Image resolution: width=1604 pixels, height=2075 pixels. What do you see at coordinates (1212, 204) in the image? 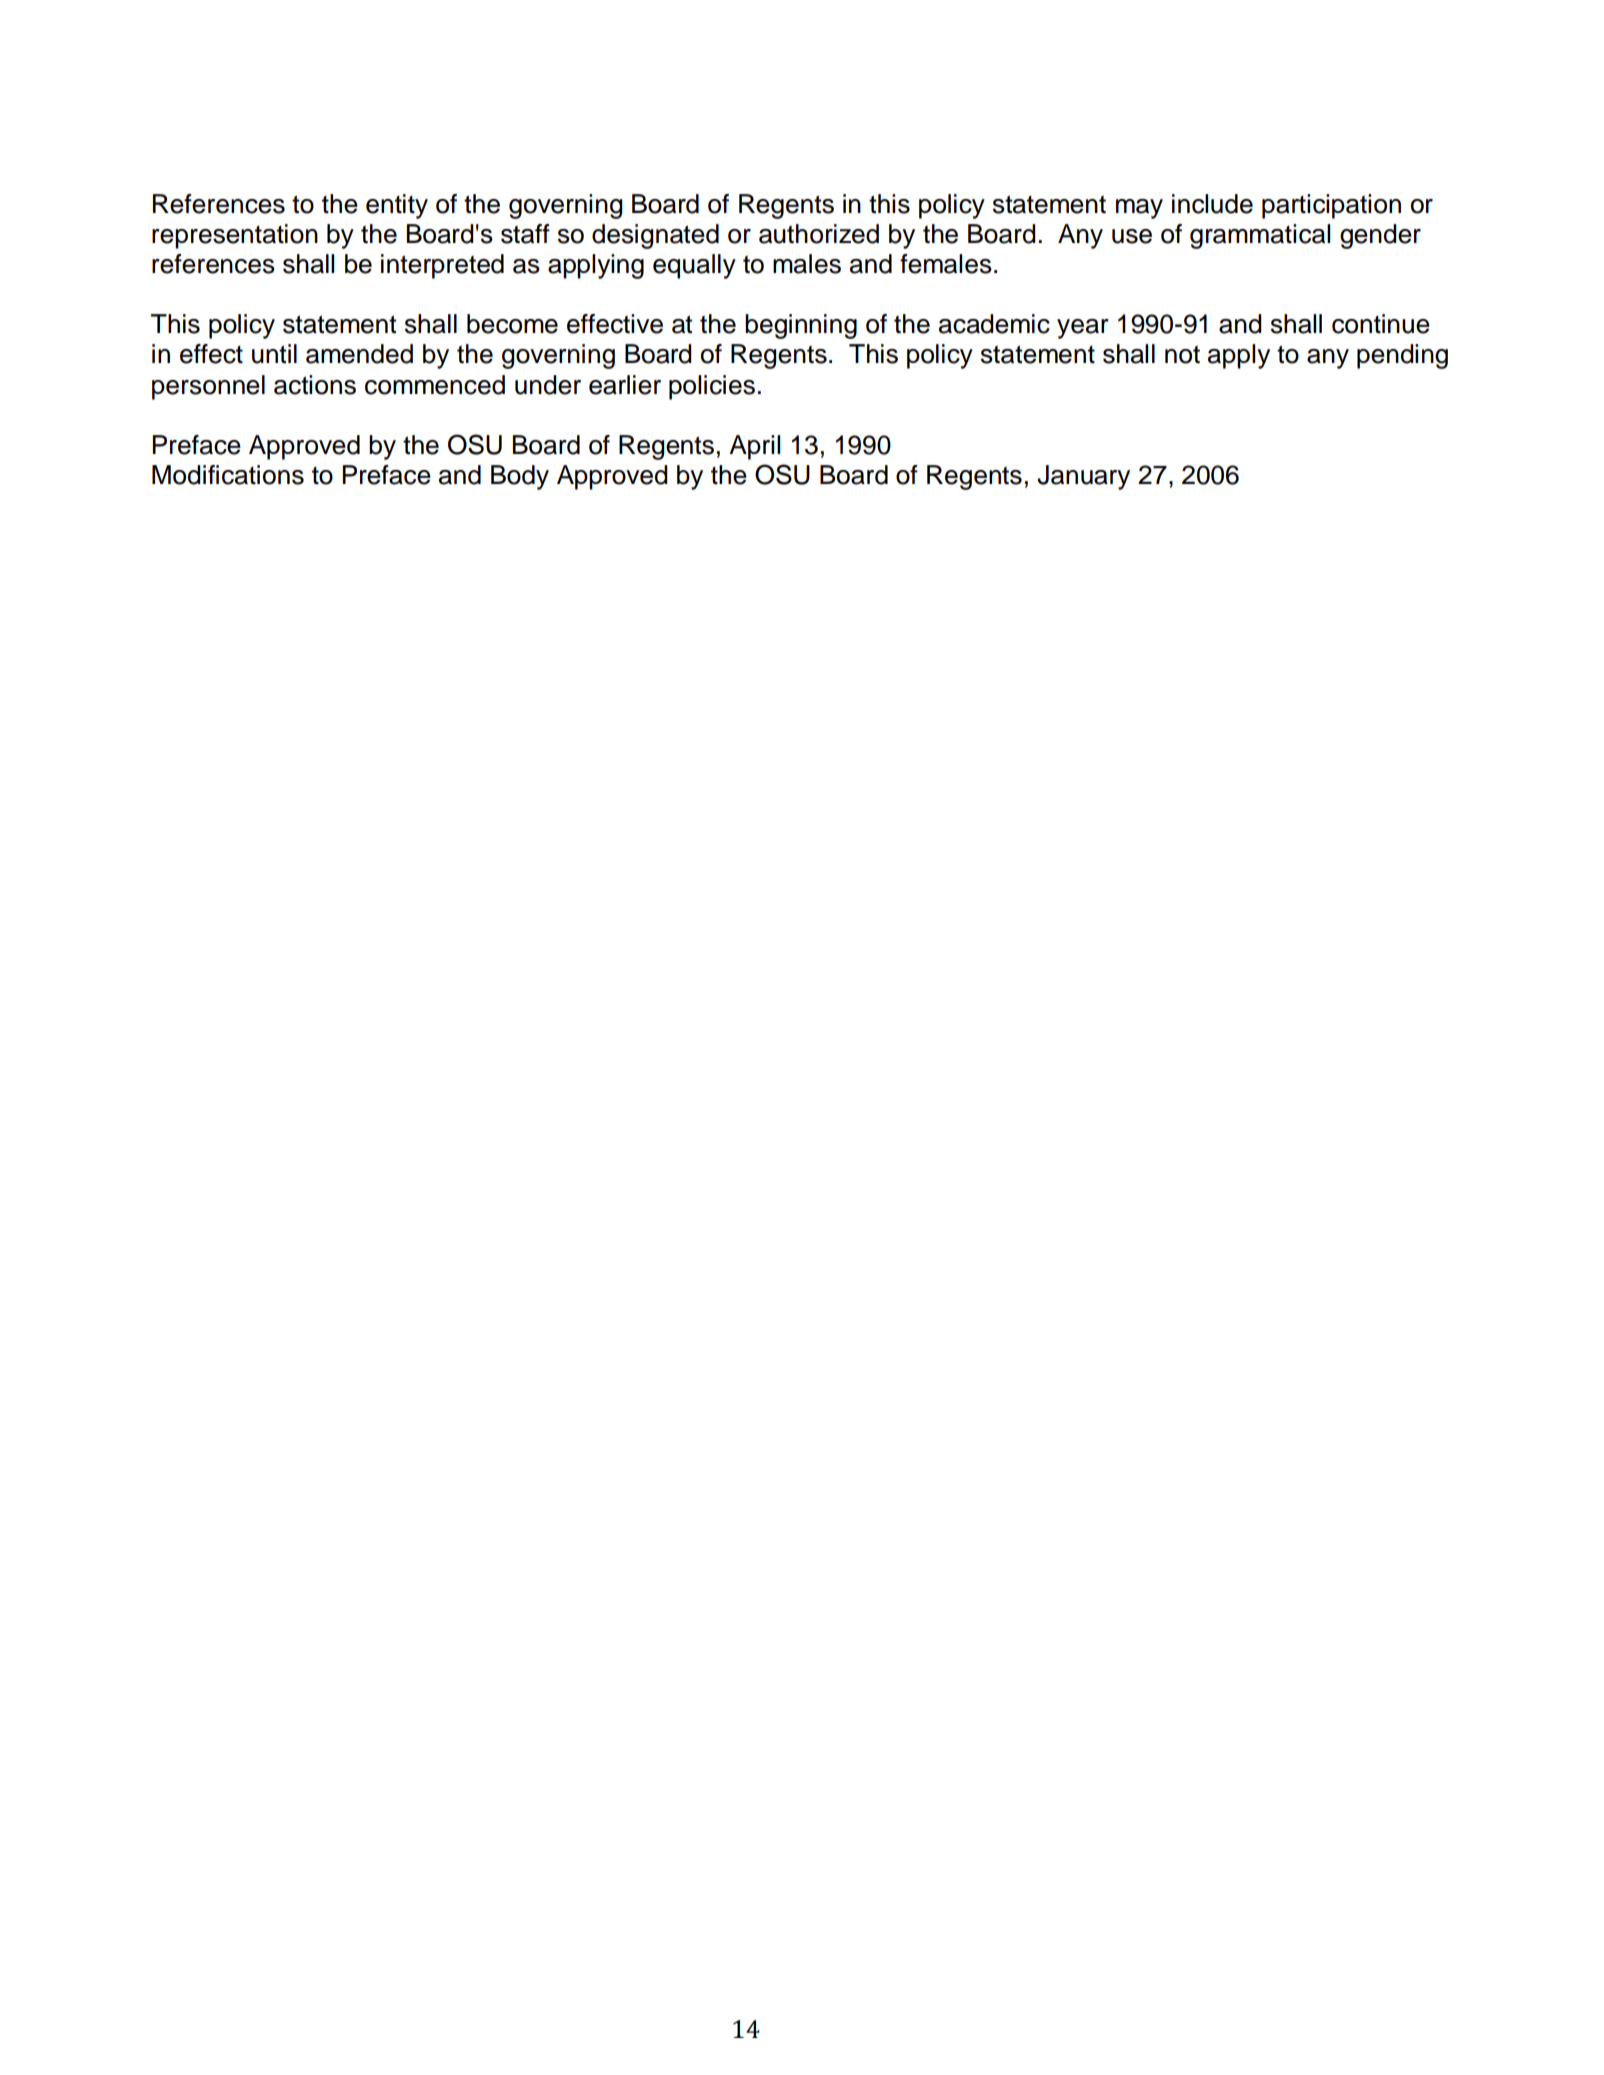
I see `include` at bounding box center [1212, 204].
